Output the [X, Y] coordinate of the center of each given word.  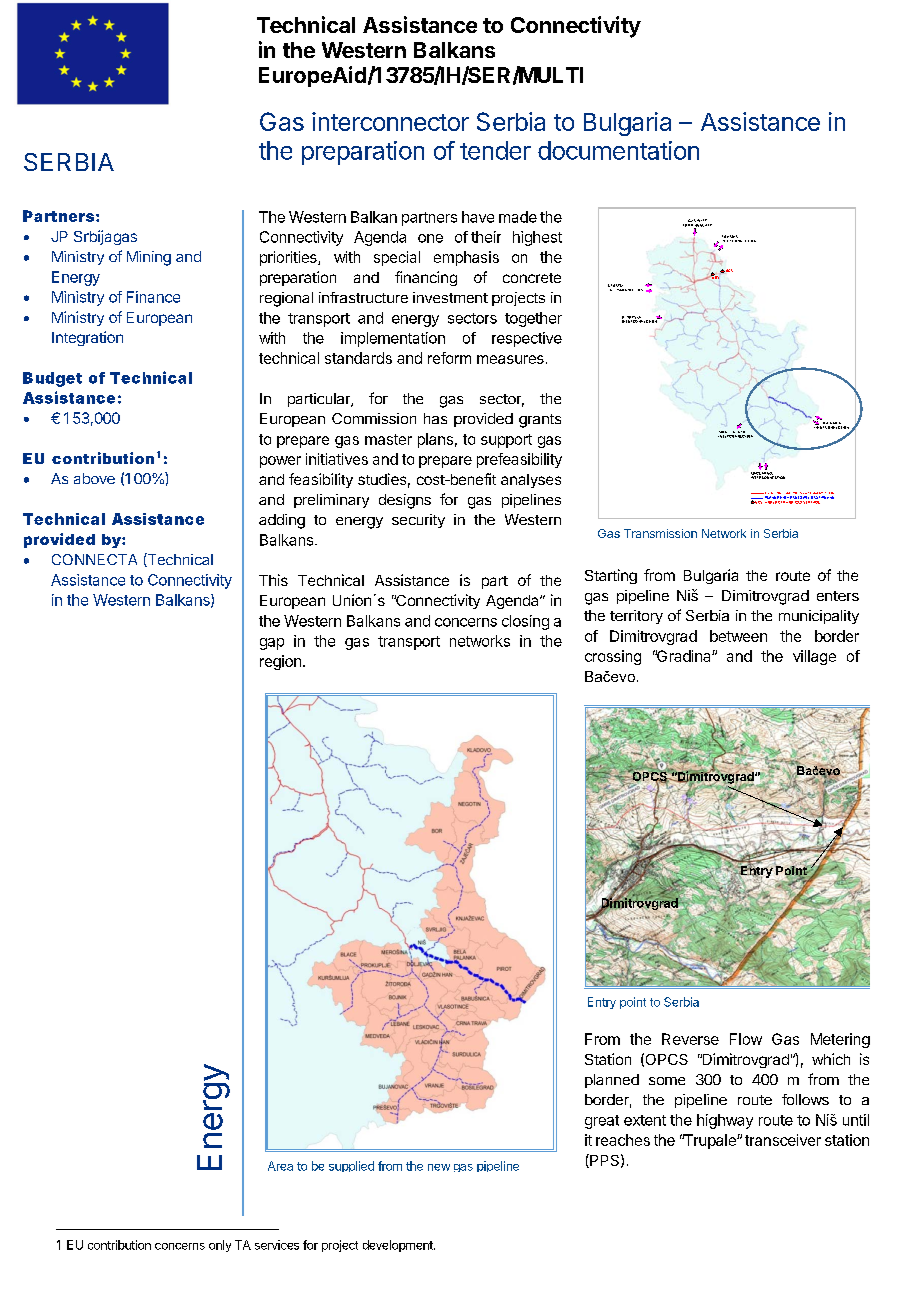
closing [525, 622]
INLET [702, 222]
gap [272, 644]
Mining [149, 258]
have [478, 217]
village [814, 657]
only [220, 1246]
